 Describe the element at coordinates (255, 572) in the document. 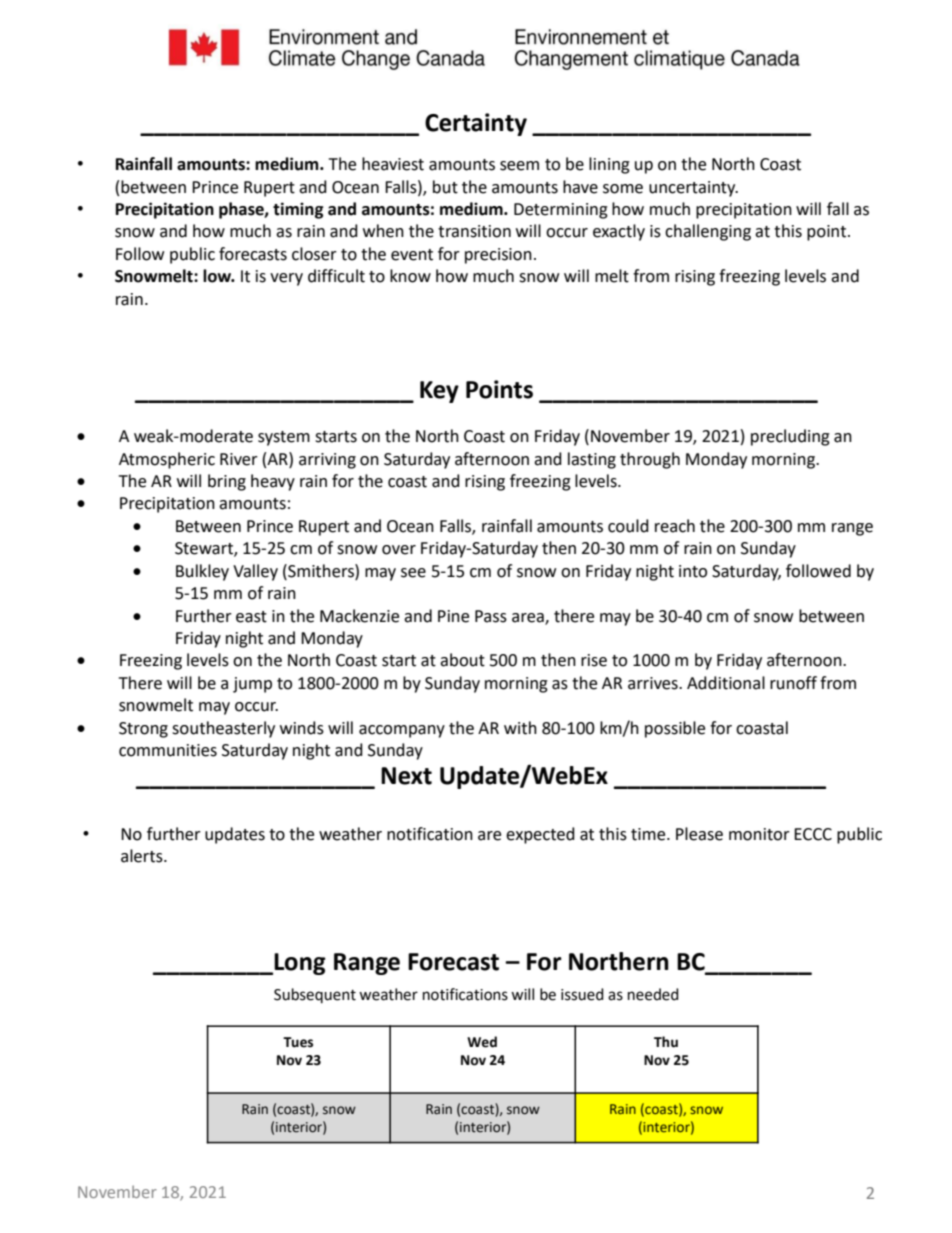

I see `Valley` at that location.
